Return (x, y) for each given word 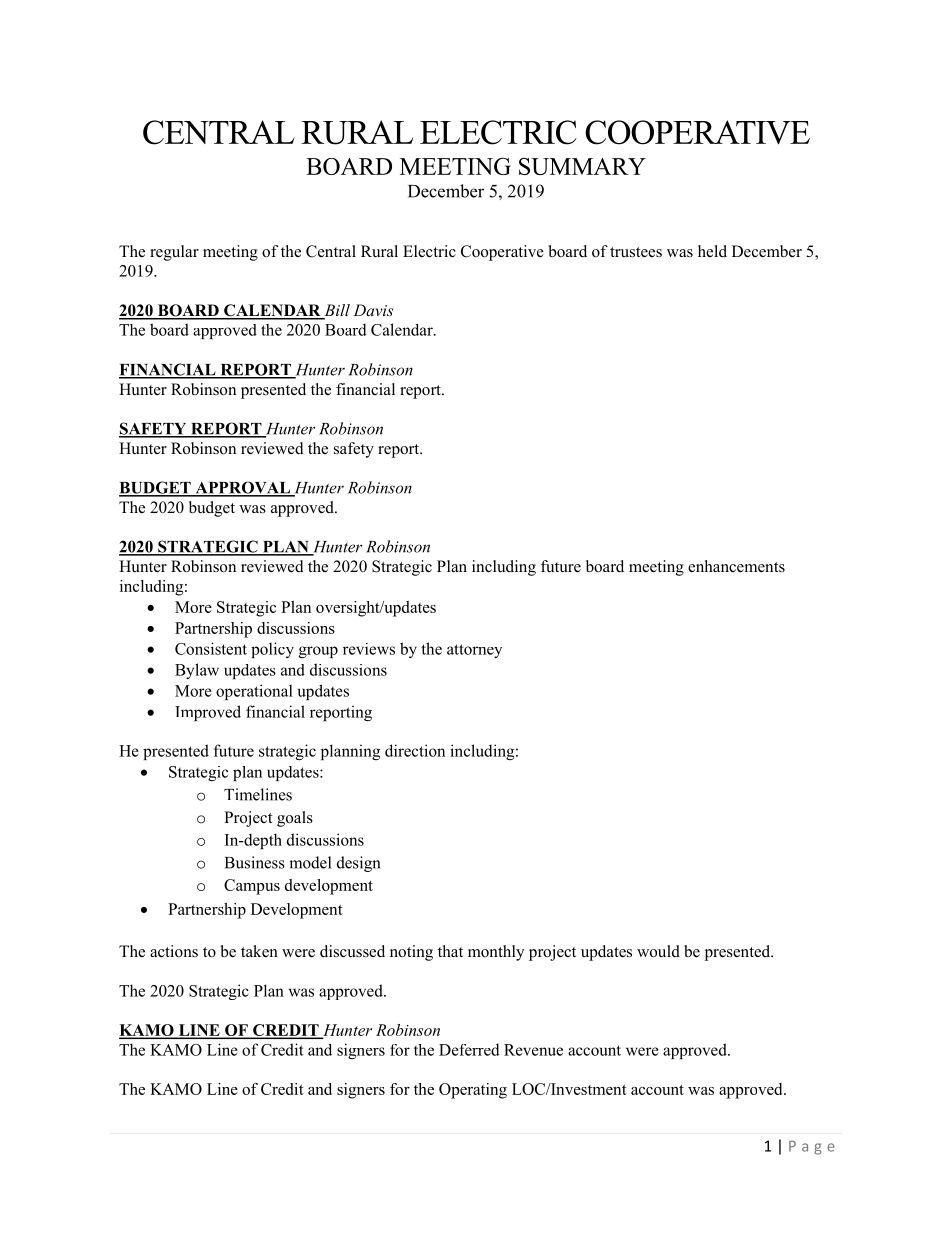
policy (272, 650)
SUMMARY (582, 166)
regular (174, 253)
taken (259, 951)
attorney (474, 651)
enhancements (736, 566)
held (712, 251)
